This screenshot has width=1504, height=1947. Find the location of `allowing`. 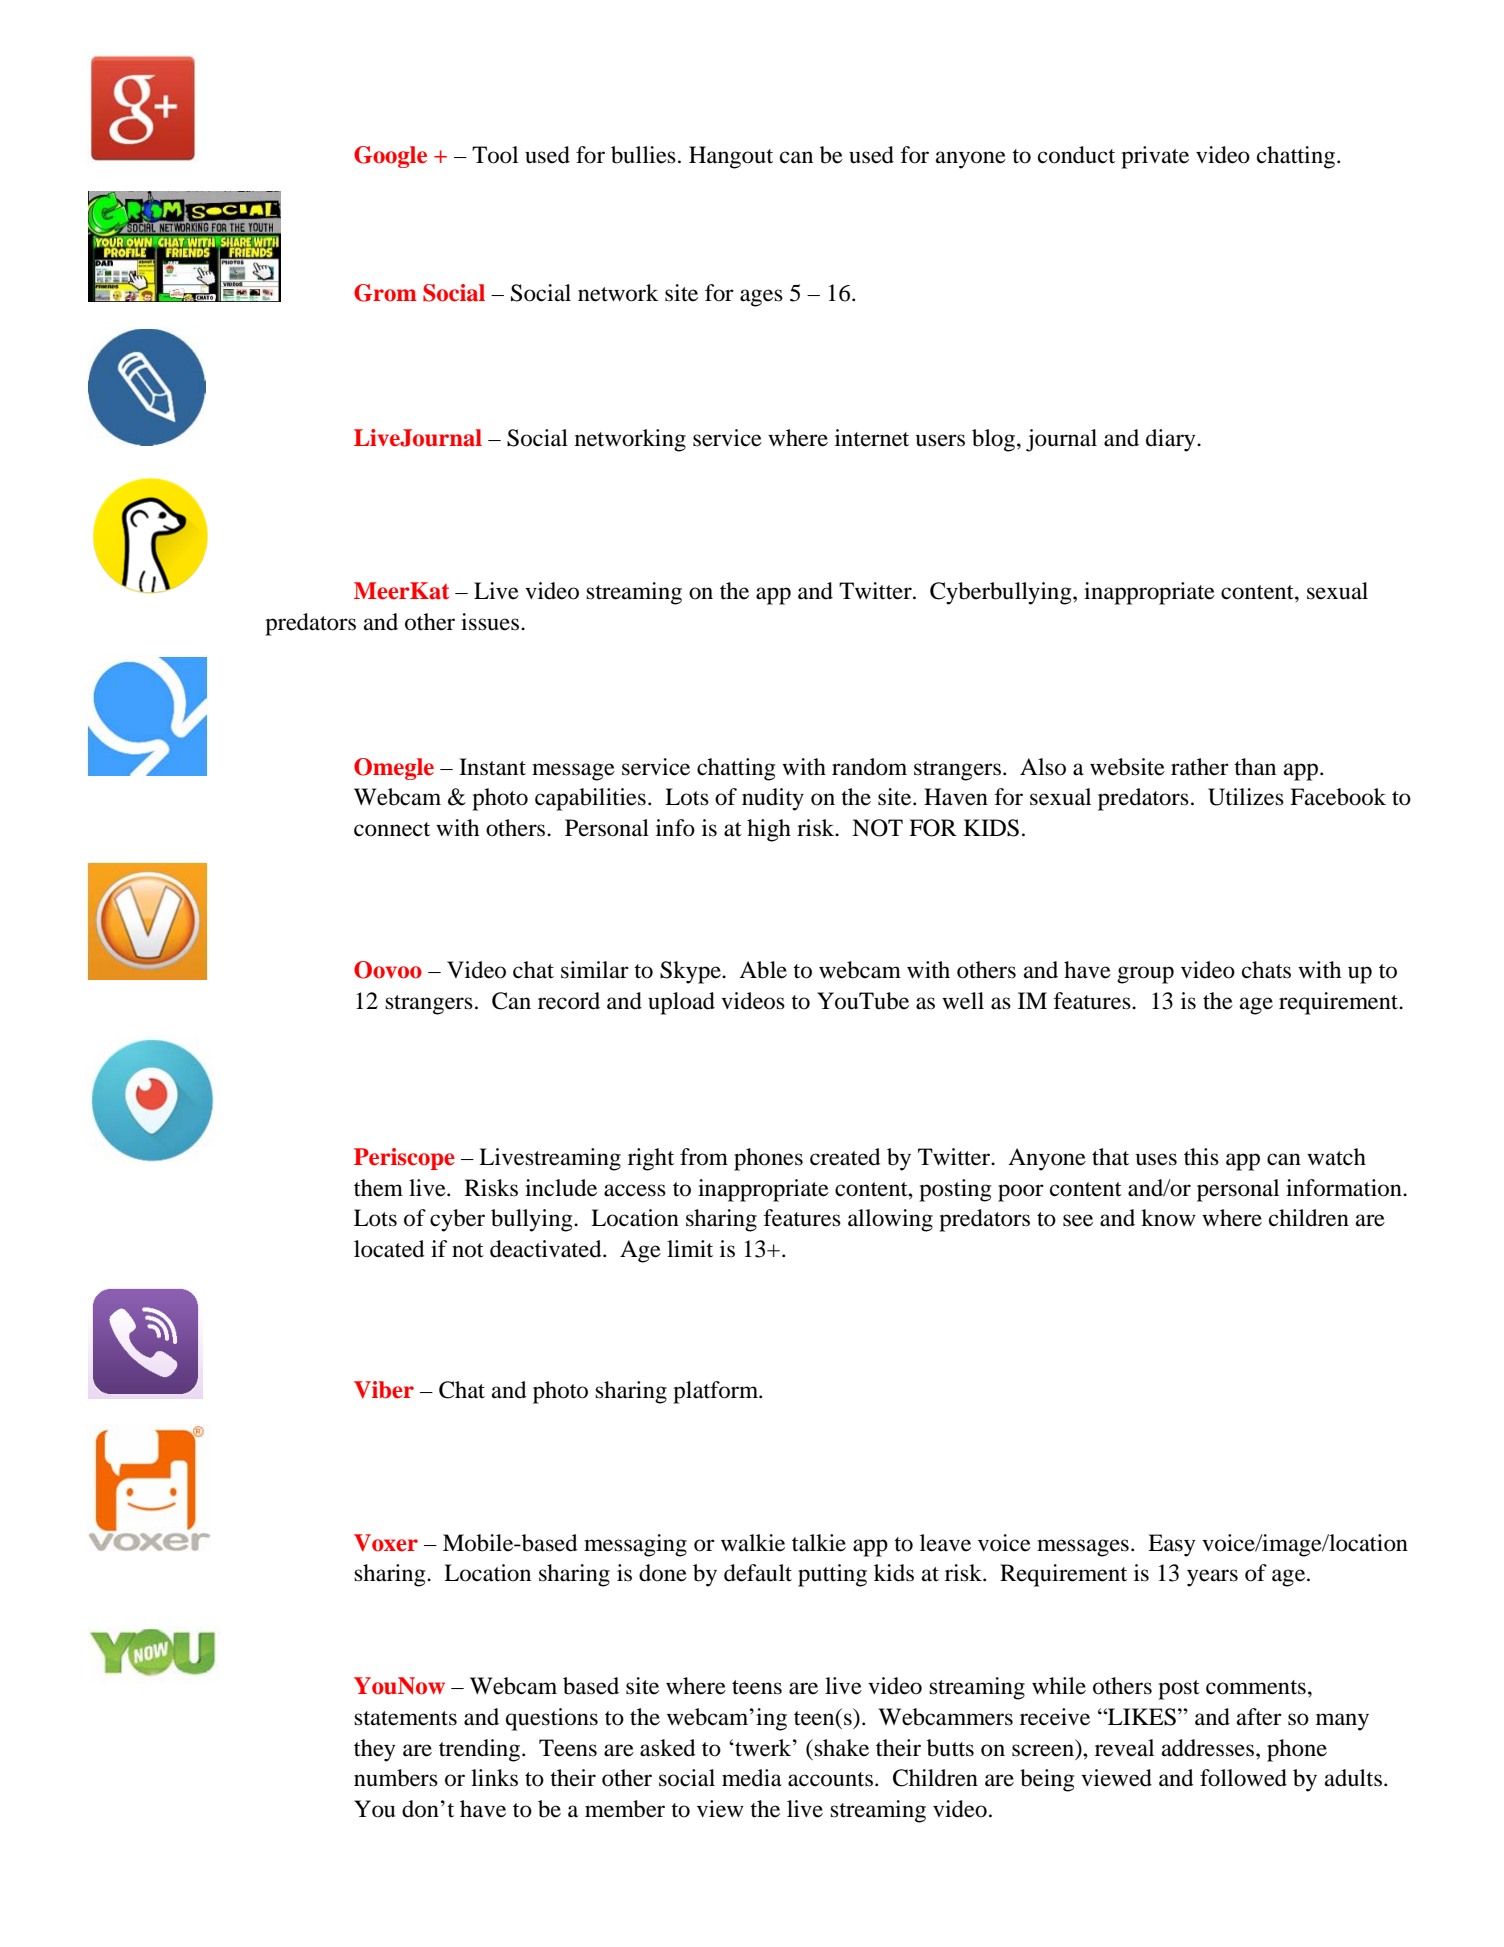

allowing is located at coordinates (890, 1220).
